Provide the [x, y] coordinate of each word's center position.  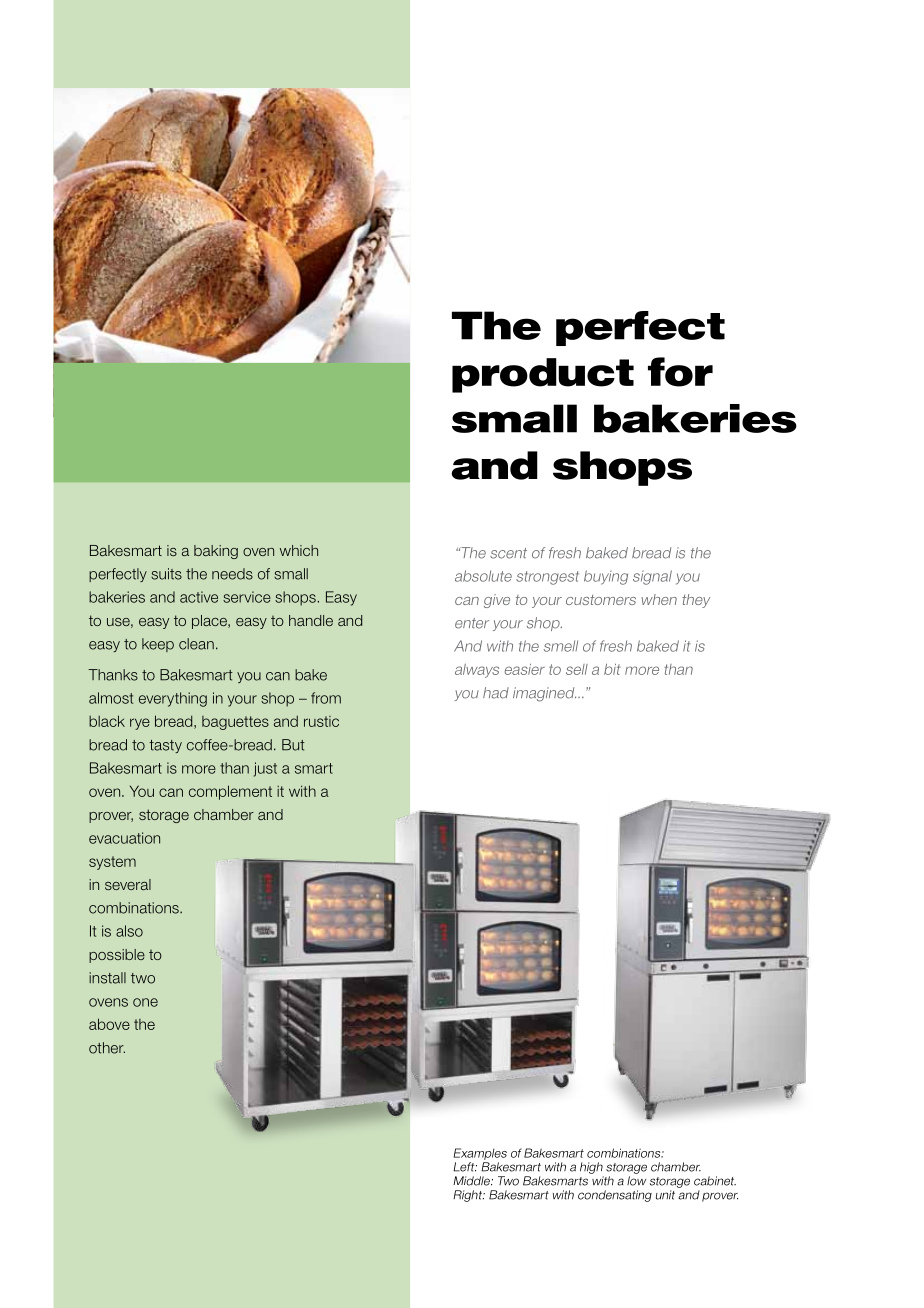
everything [173, 699]
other [107, 1048]
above [109, 1024]
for [680, 372]
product [543, 375]
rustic [321, 721]
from [326, 698]
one [145, 1002]
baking [216, 552]
